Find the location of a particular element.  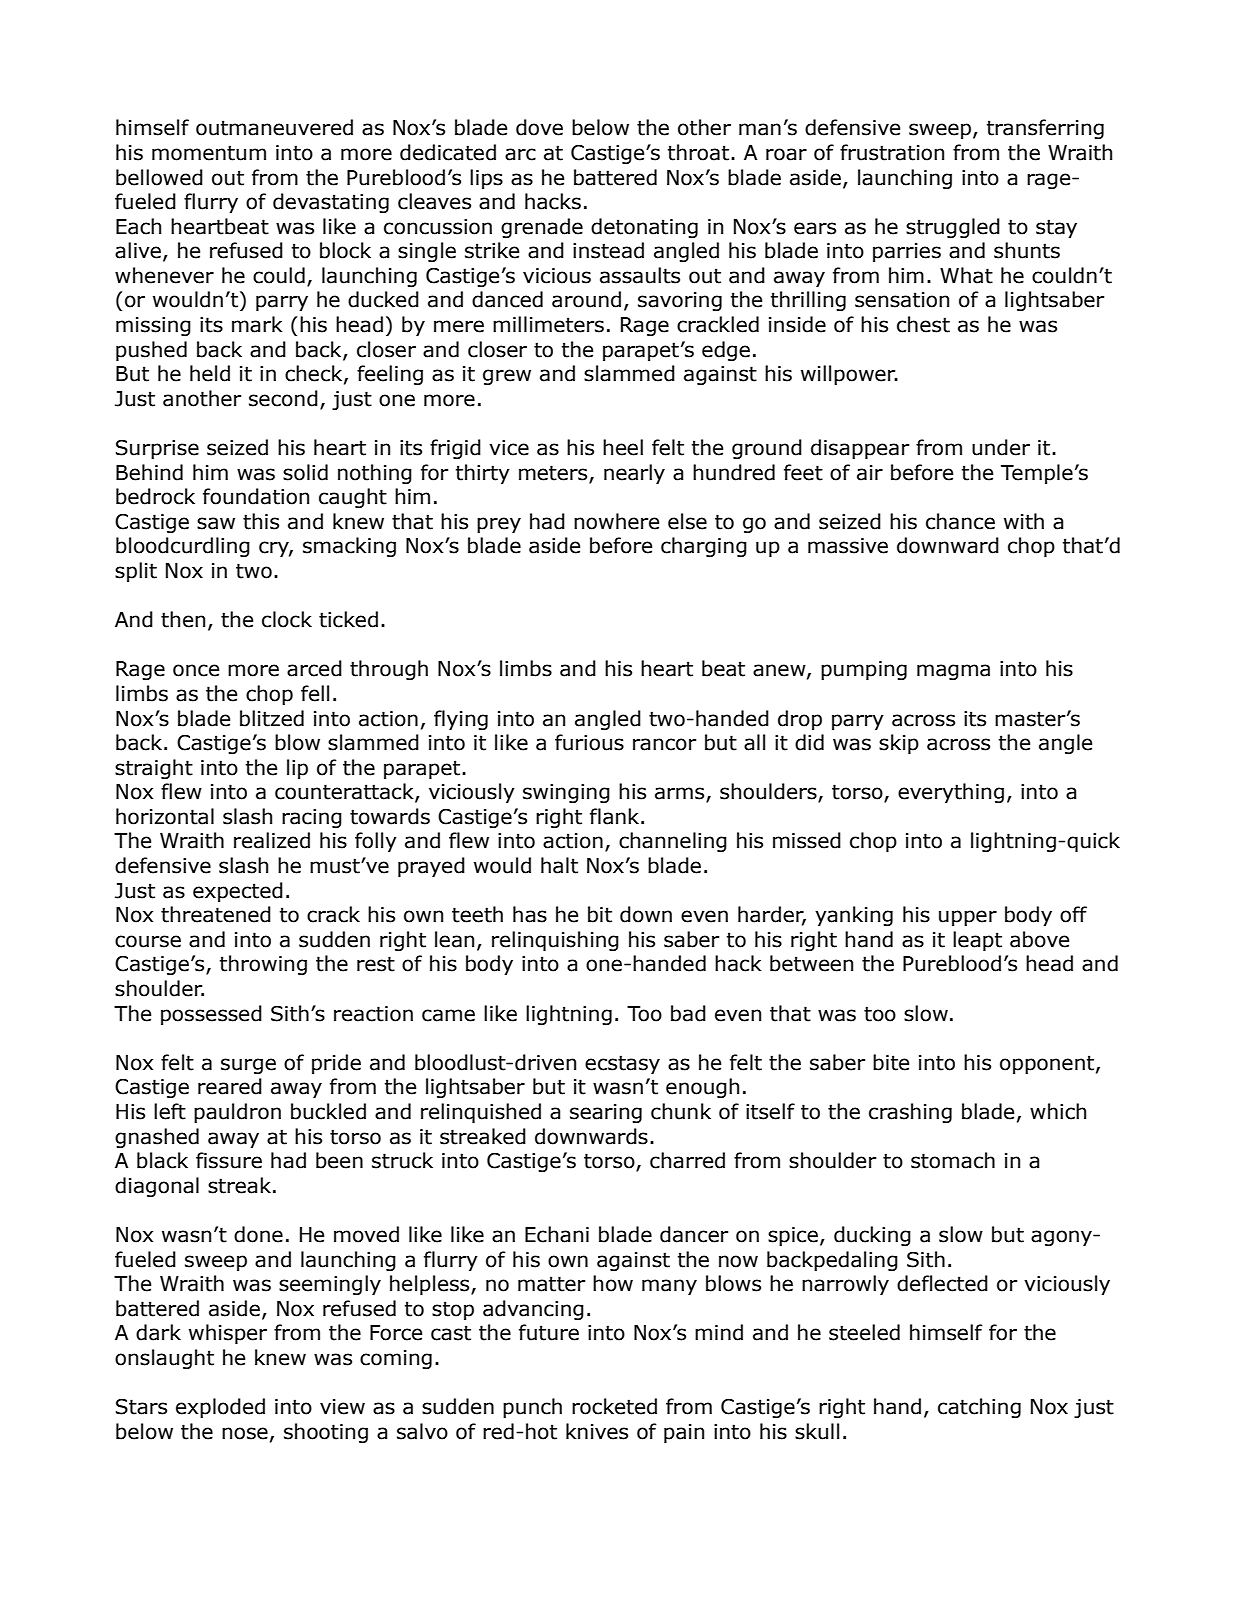

nowhere is located at coordinates (616, 521).
